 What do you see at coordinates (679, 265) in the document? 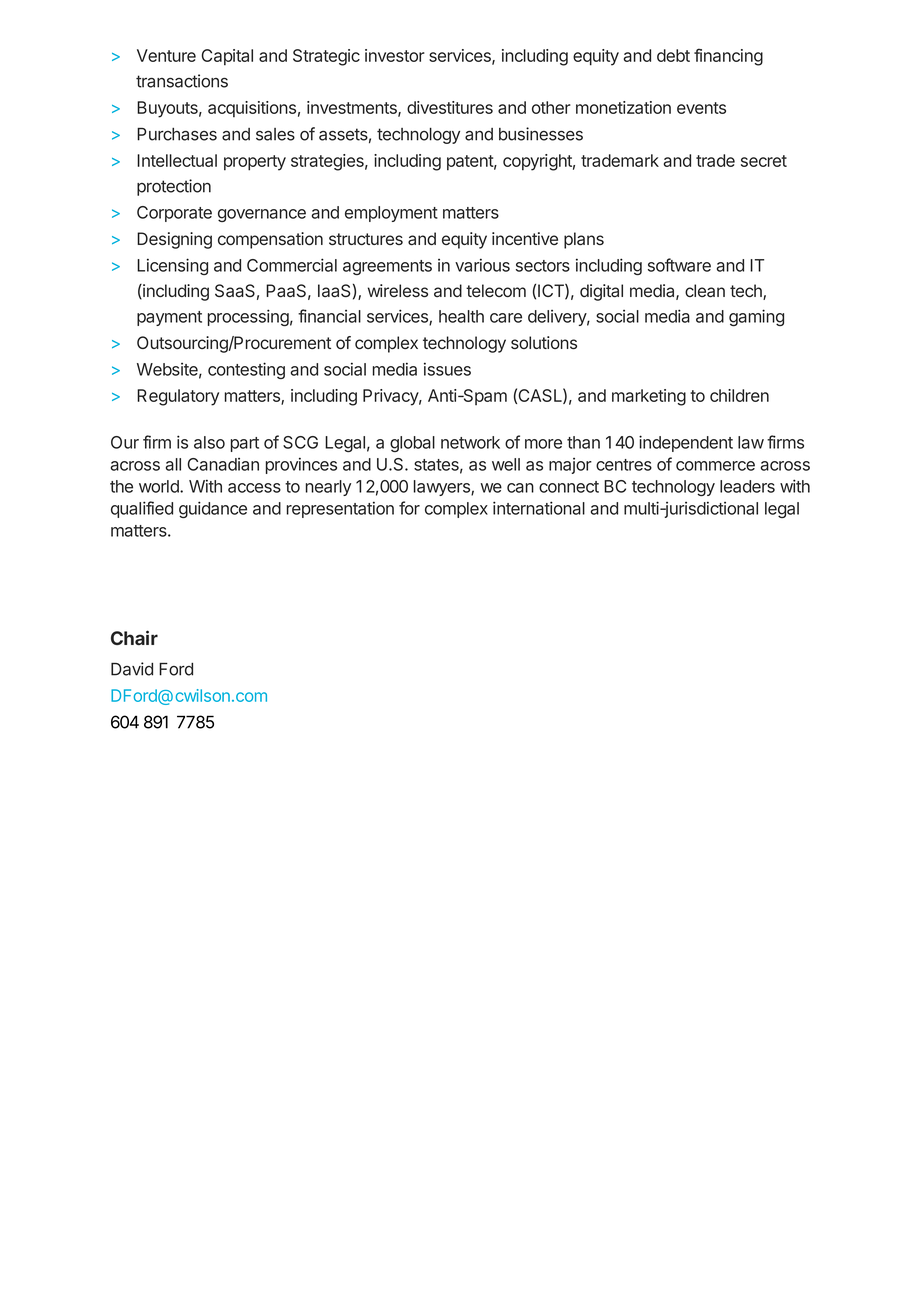
I see `software` at bounding box center [679, 265].
